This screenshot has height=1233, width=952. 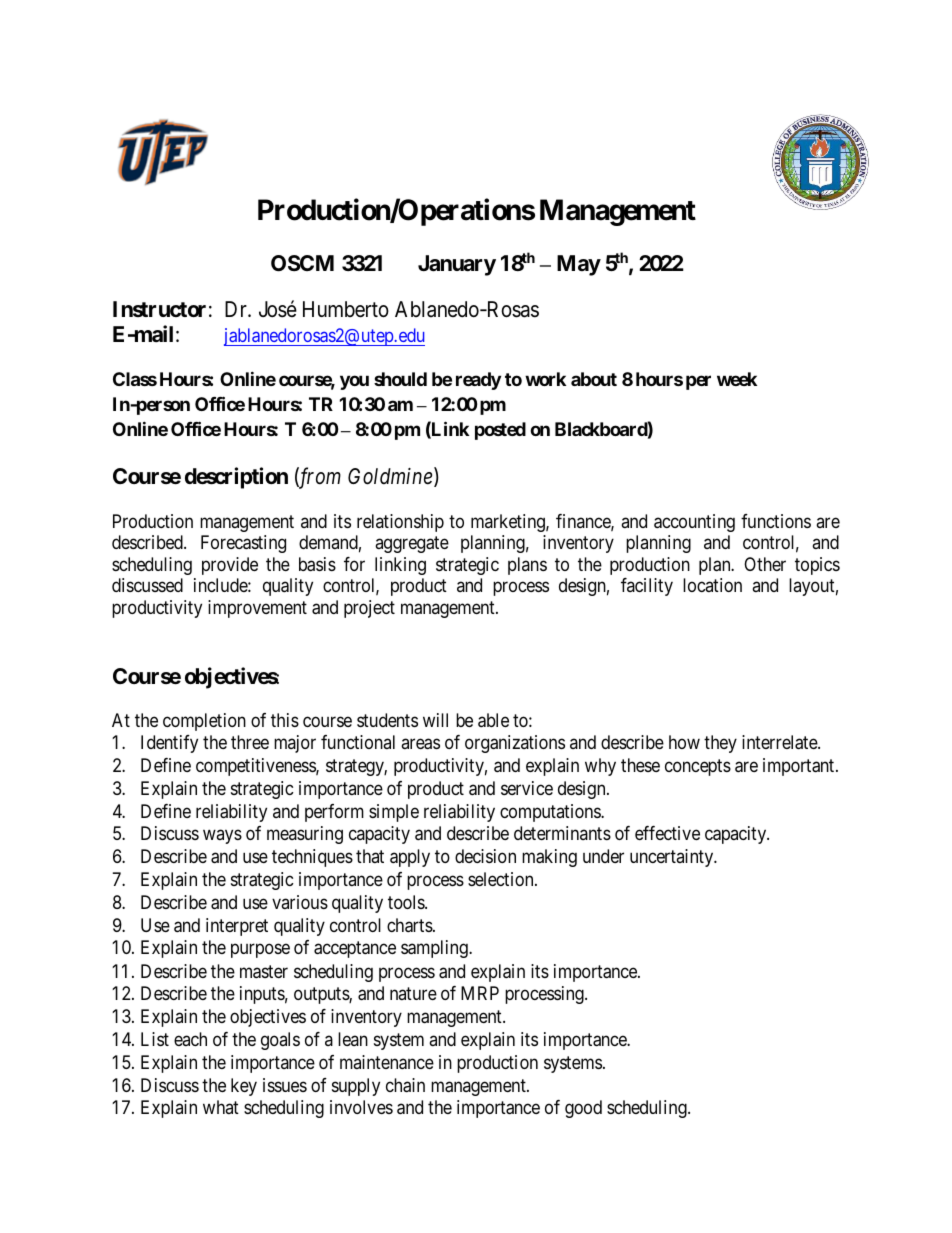 I want to click on functions, so click(x=776, y=521).
